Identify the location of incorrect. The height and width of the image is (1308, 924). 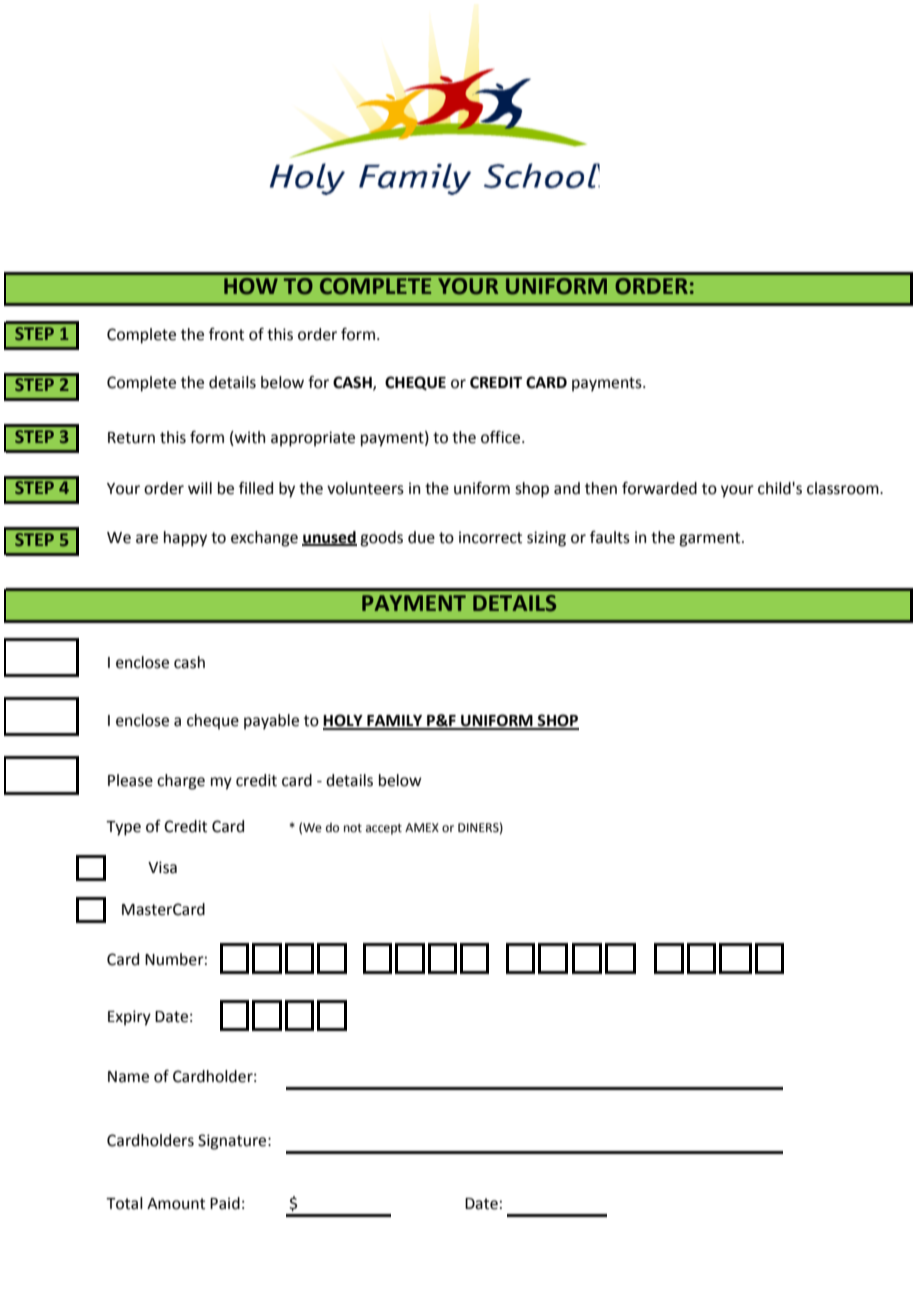
(490, 537).
